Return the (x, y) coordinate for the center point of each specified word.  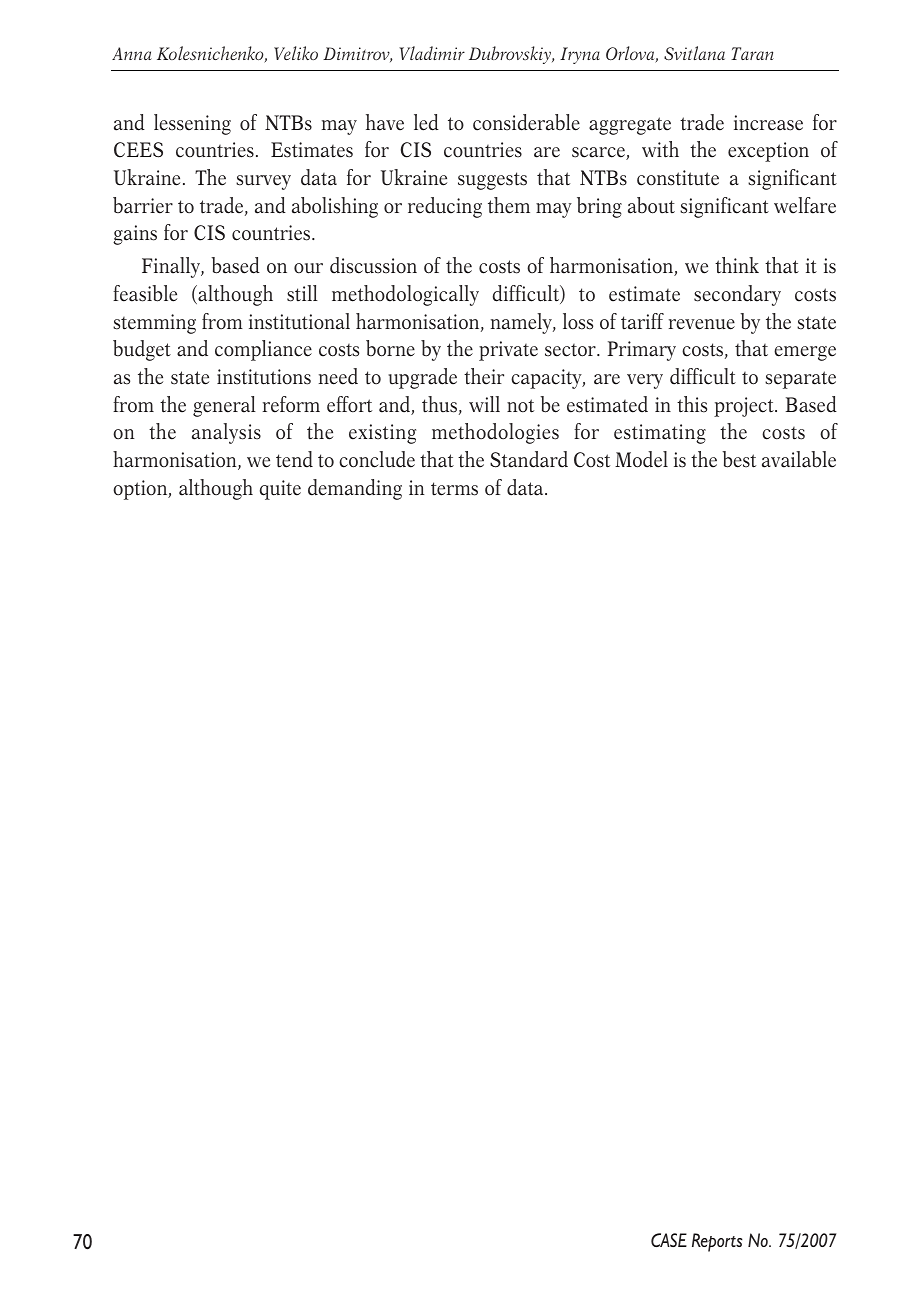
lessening (192, 124)
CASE (669, 1240)
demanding (355, 489)
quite (280, 490)
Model (641, 459)
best (739, 459)
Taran (752, 53)
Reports (717, 1242)
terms (454, 489)
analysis (226, 433)
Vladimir (432, 53)
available (799, 459)
